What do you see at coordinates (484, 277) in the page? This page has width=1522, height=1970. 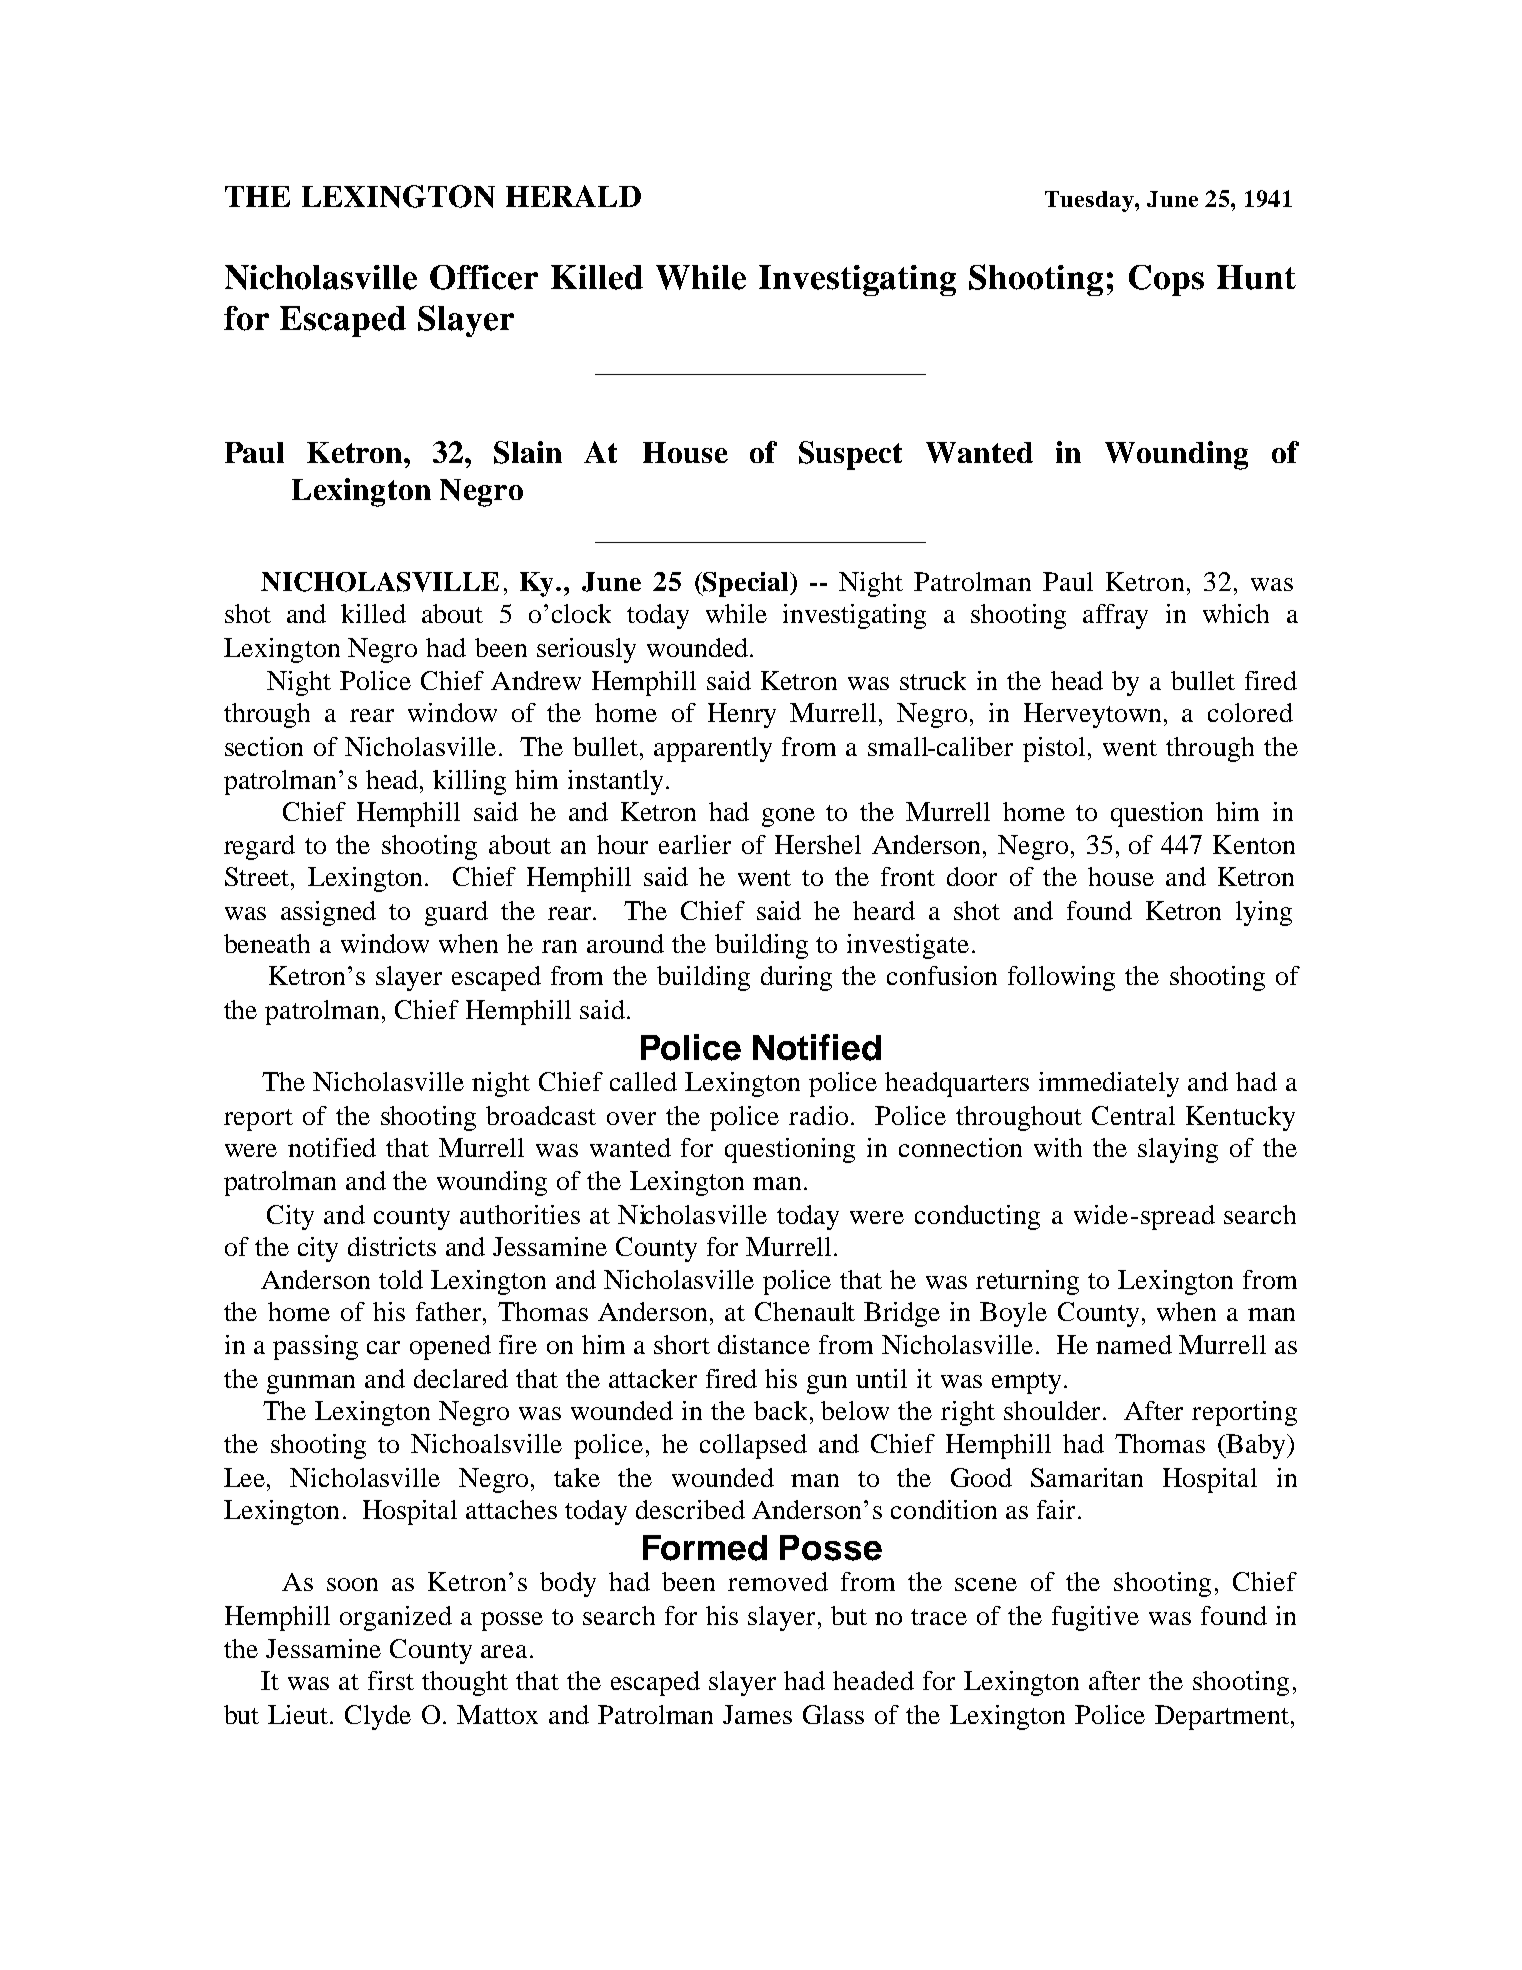 I see `Officer` at bounding box center [484, 277].
